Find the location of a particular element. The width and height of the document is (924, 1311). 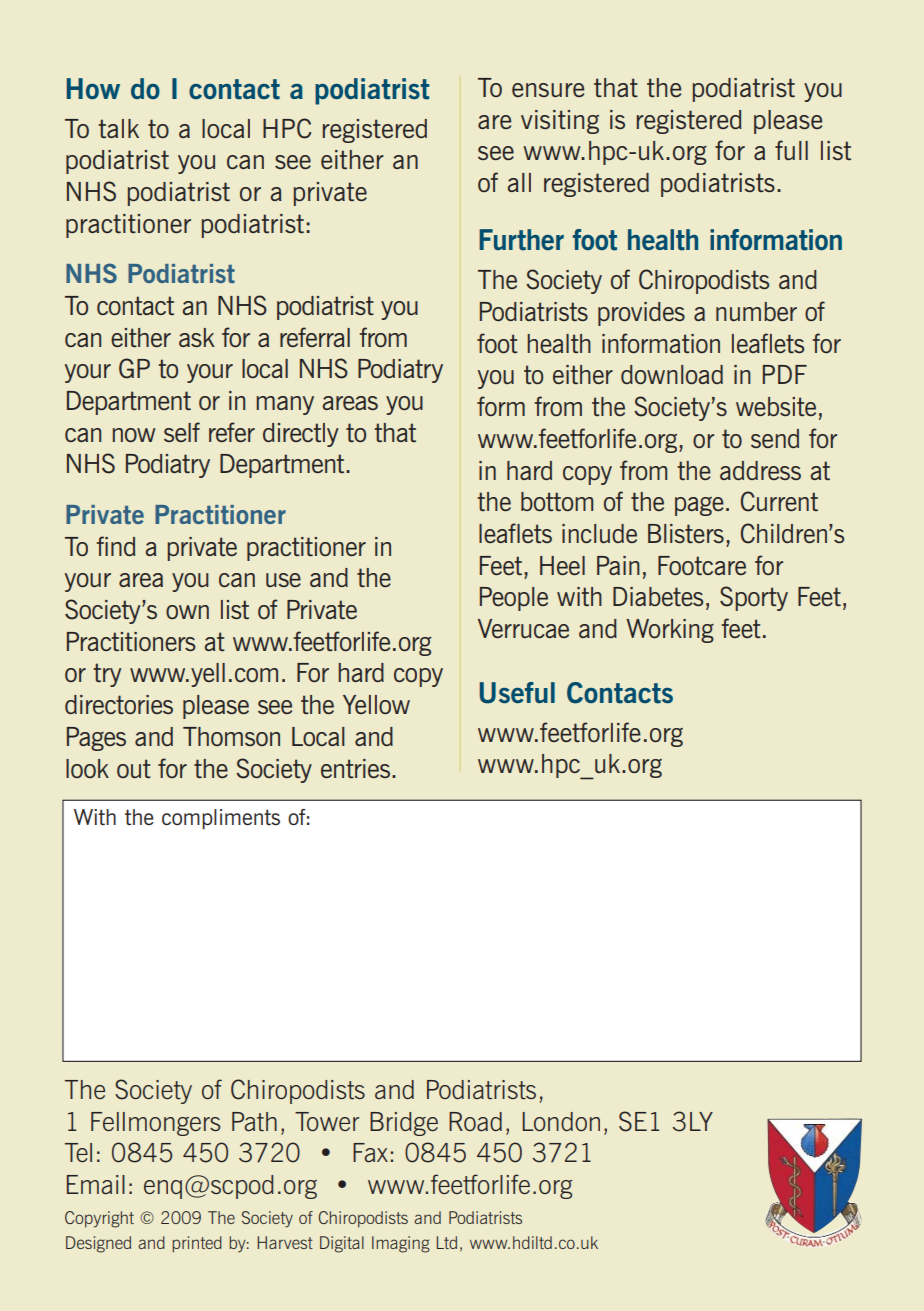

Working is located at coordinates (670, 631).
